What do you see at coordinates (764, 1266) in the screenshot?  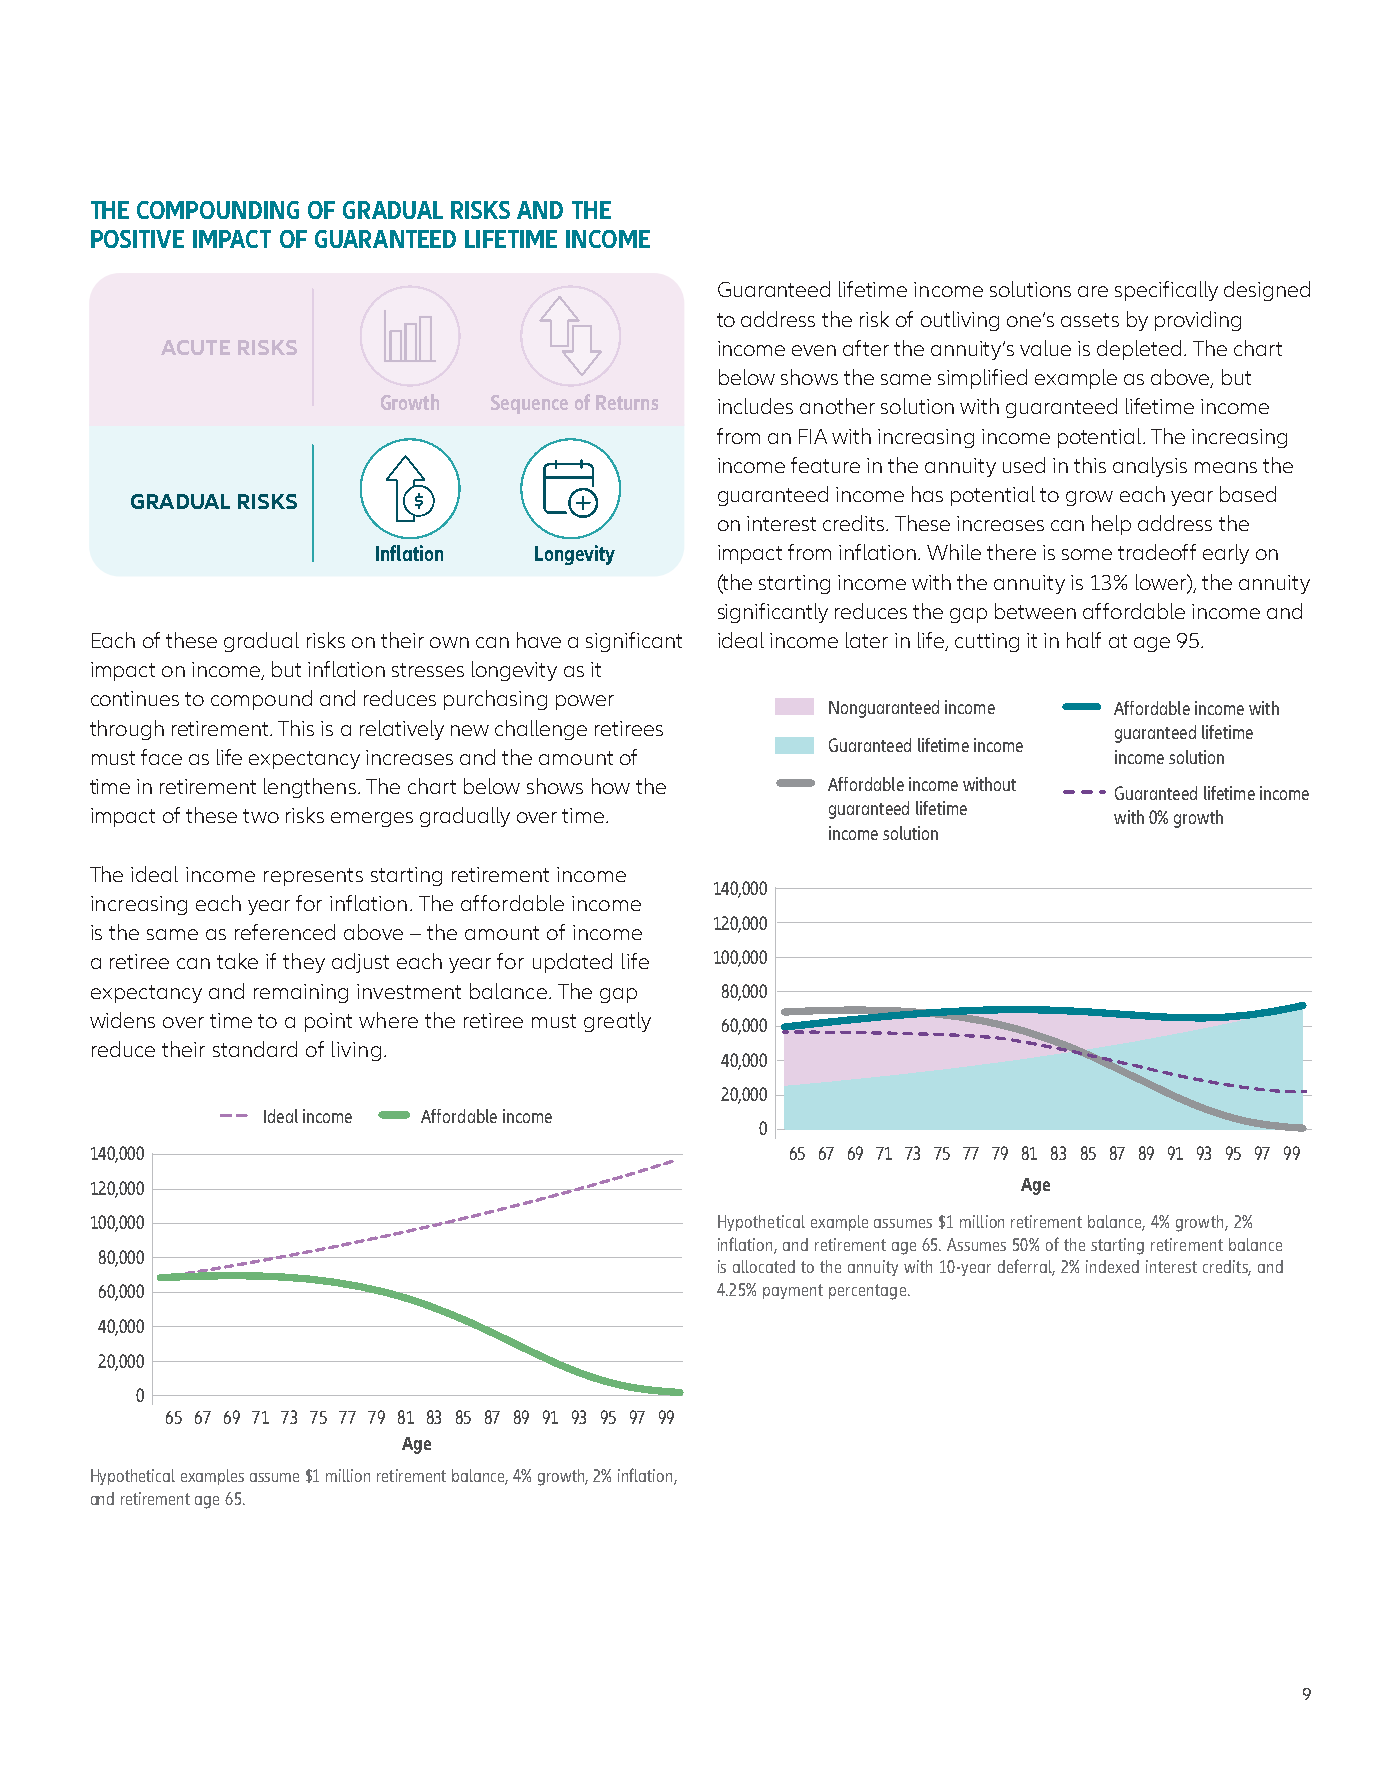 I see `allocated` at bounding box center [764, 1266].
